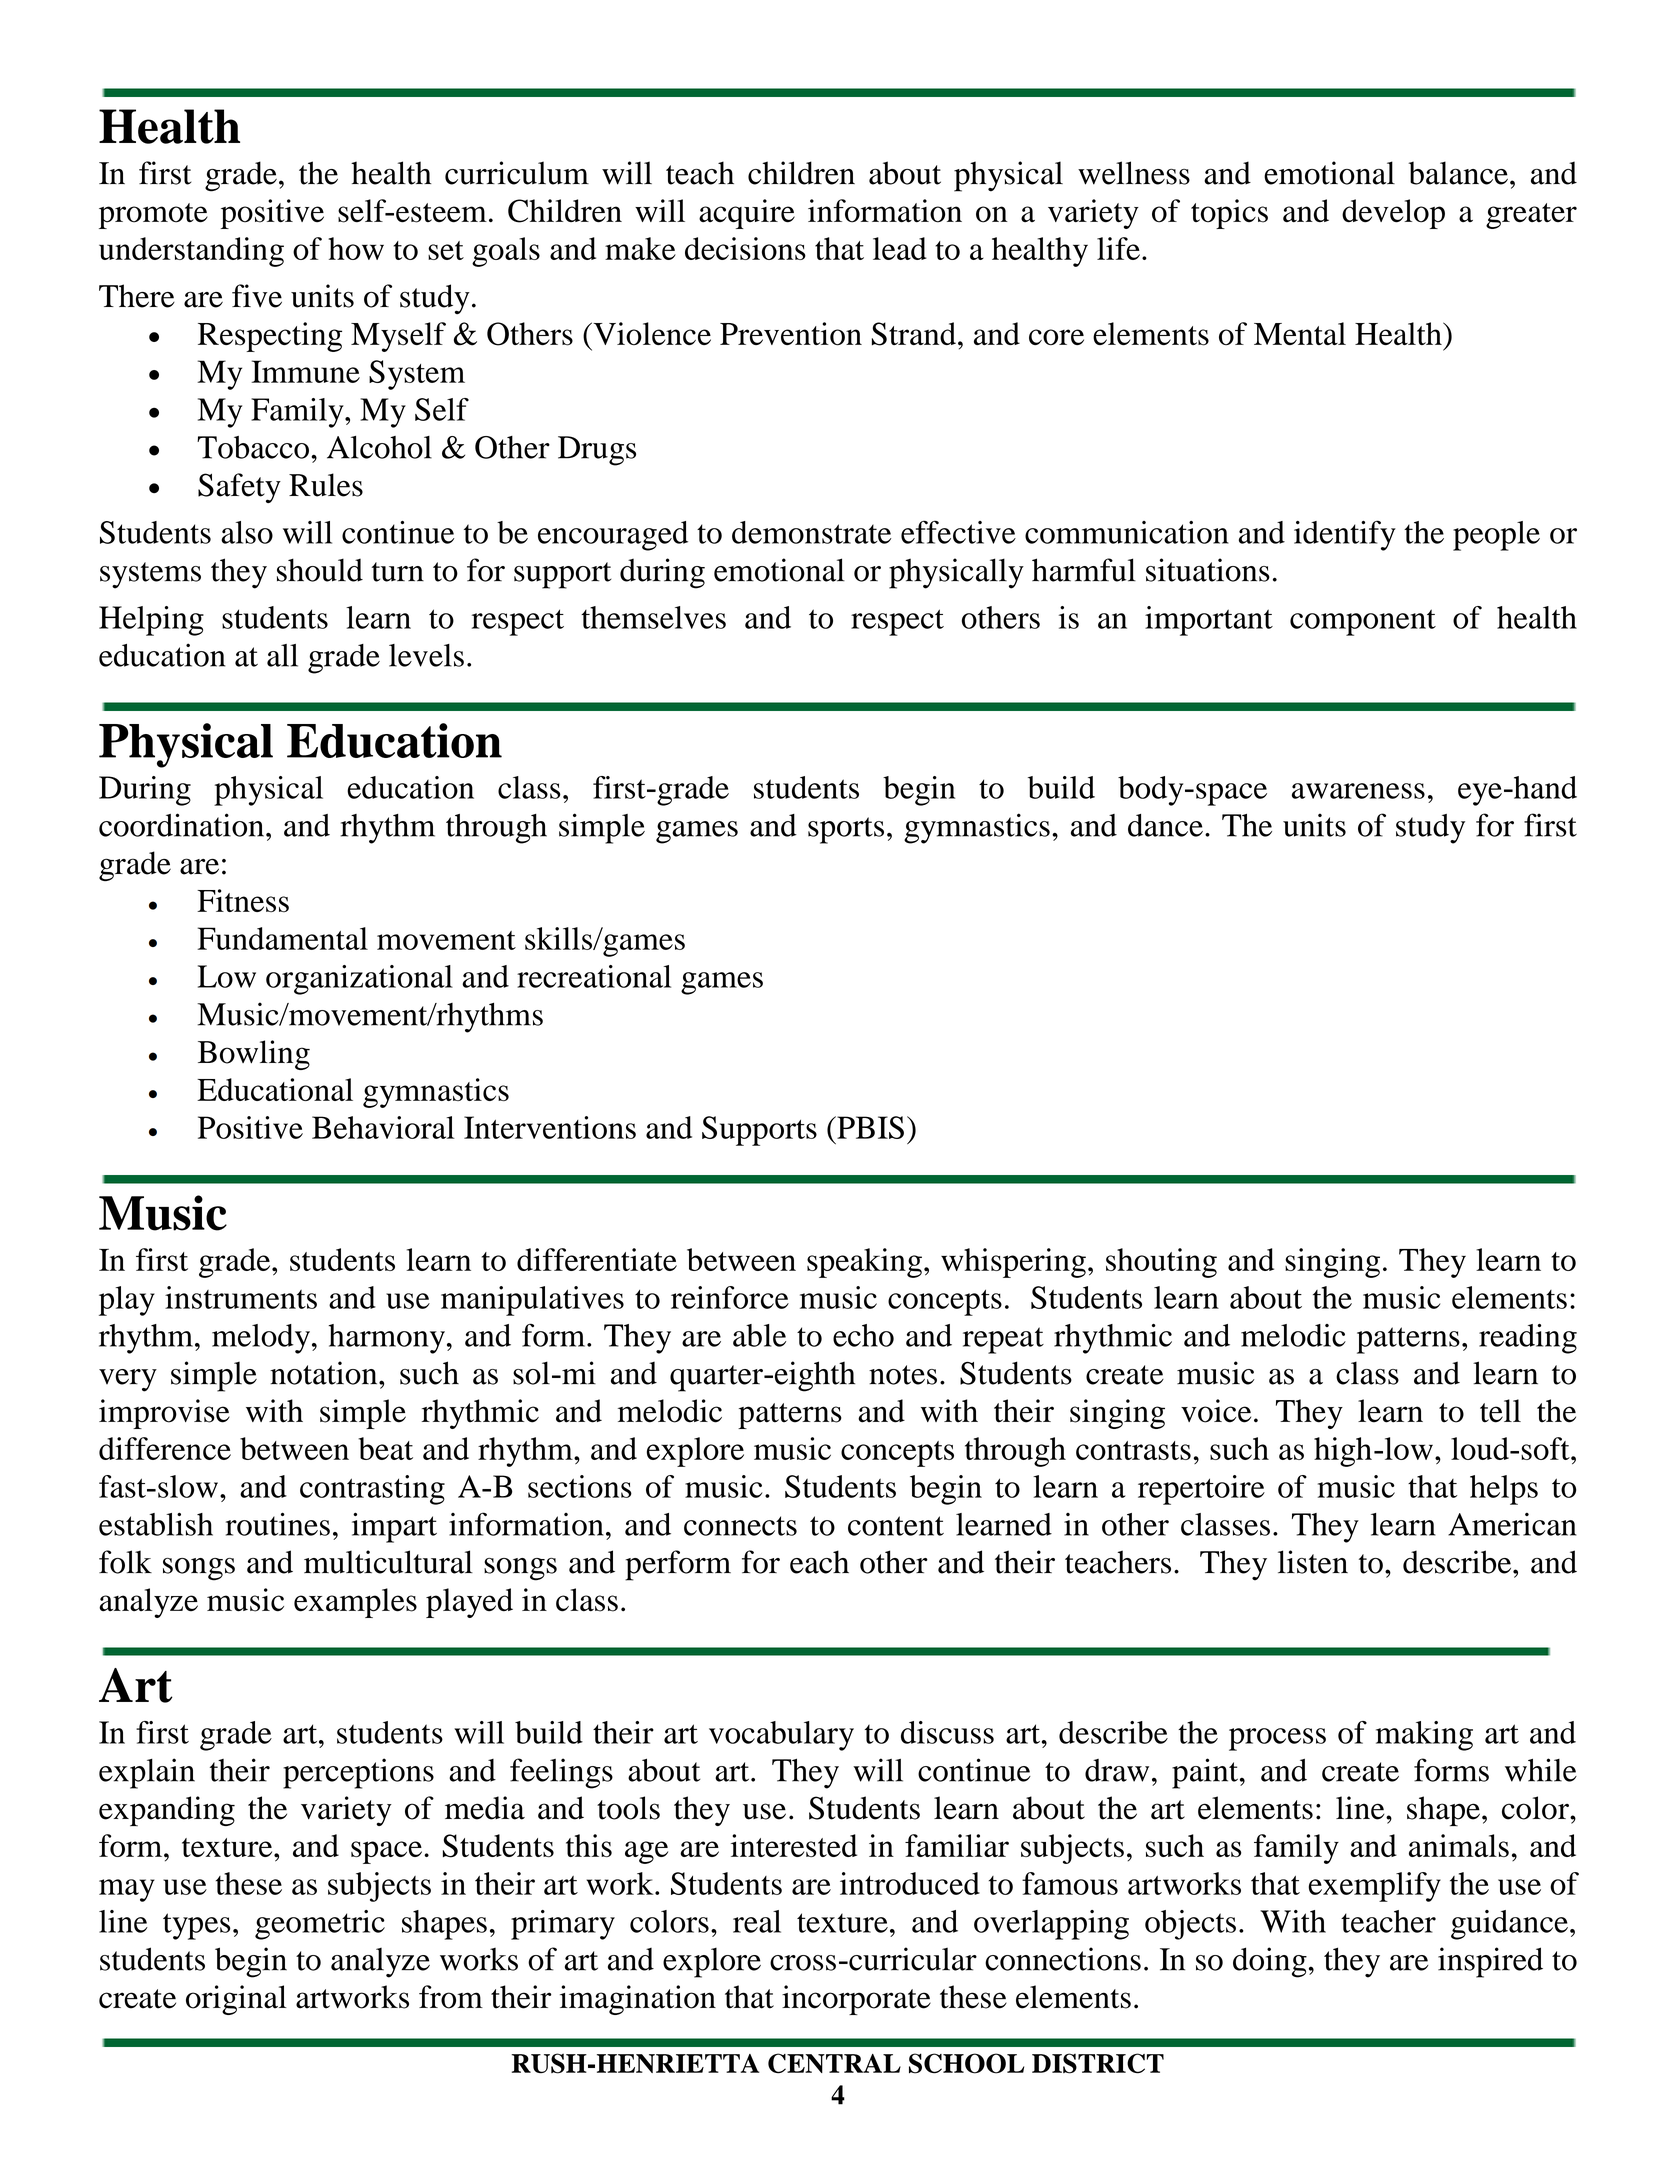 The width and height of the screenshot is (1676, 2169). I want to click on notation, so click(325, 1373).
